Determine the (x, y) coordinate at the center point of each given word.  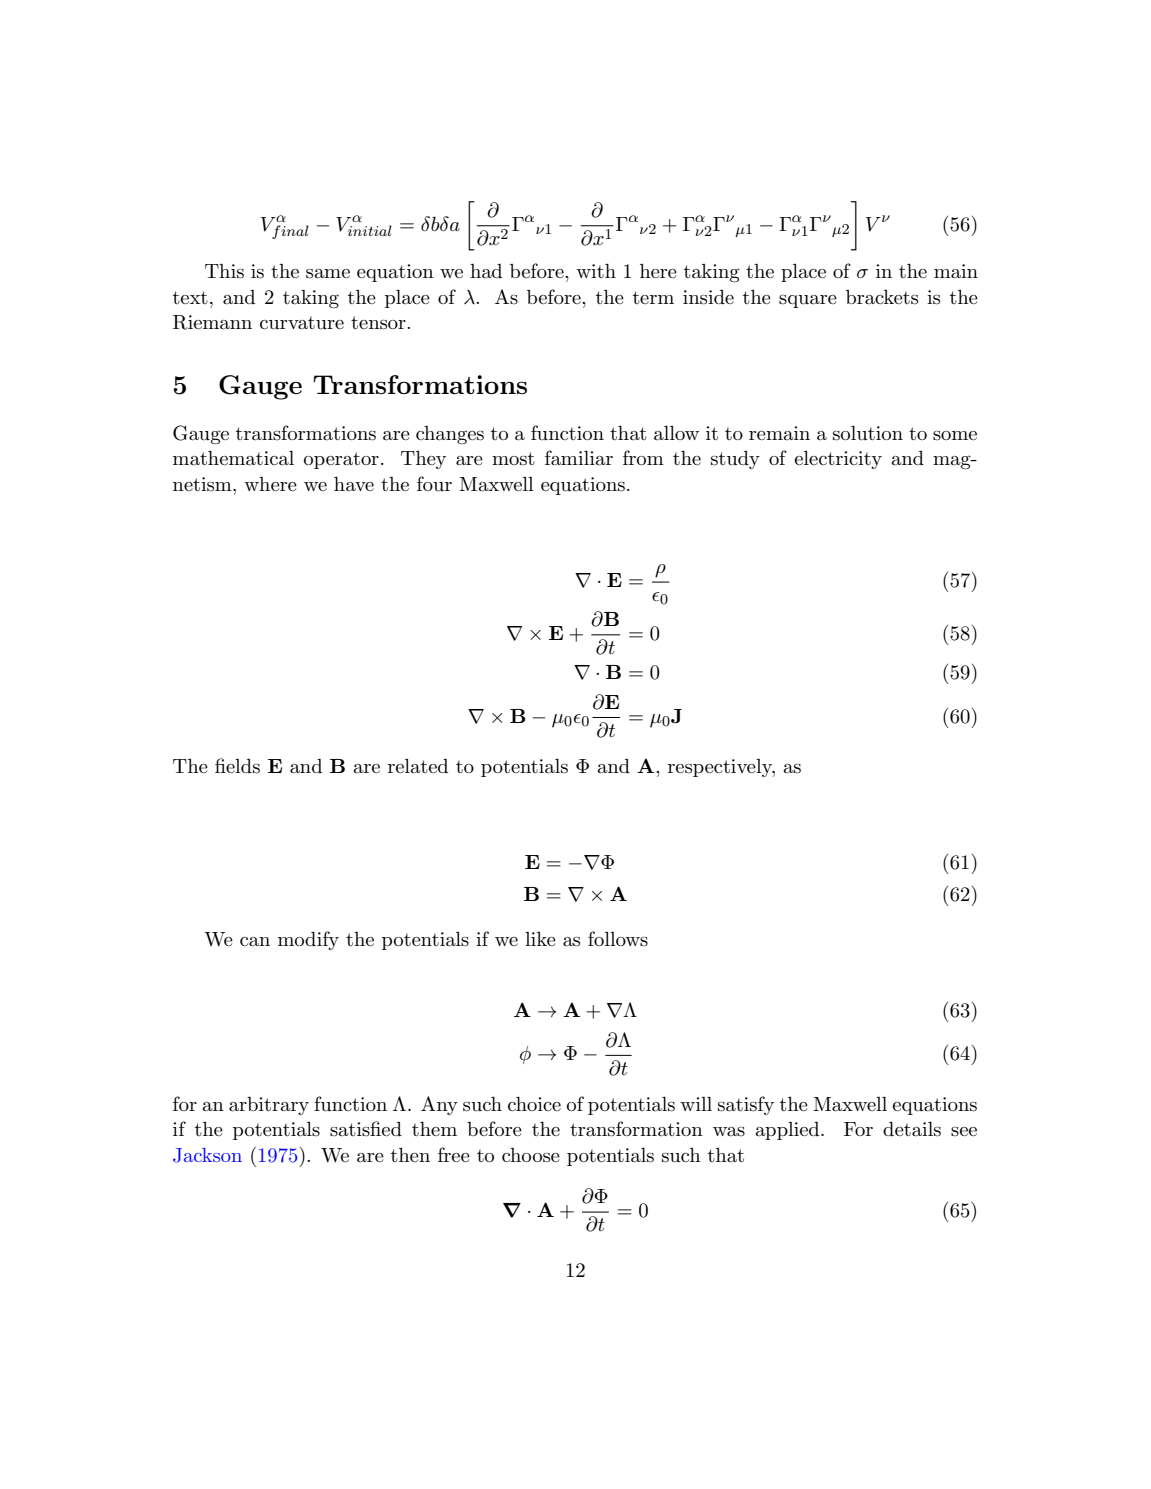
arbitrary (269, 1106)
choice (534, 1104)
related (418, 766)
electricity (838, 460)
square (808, 301)
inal (294, 230)
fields (237, 766)
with (596, 271)
